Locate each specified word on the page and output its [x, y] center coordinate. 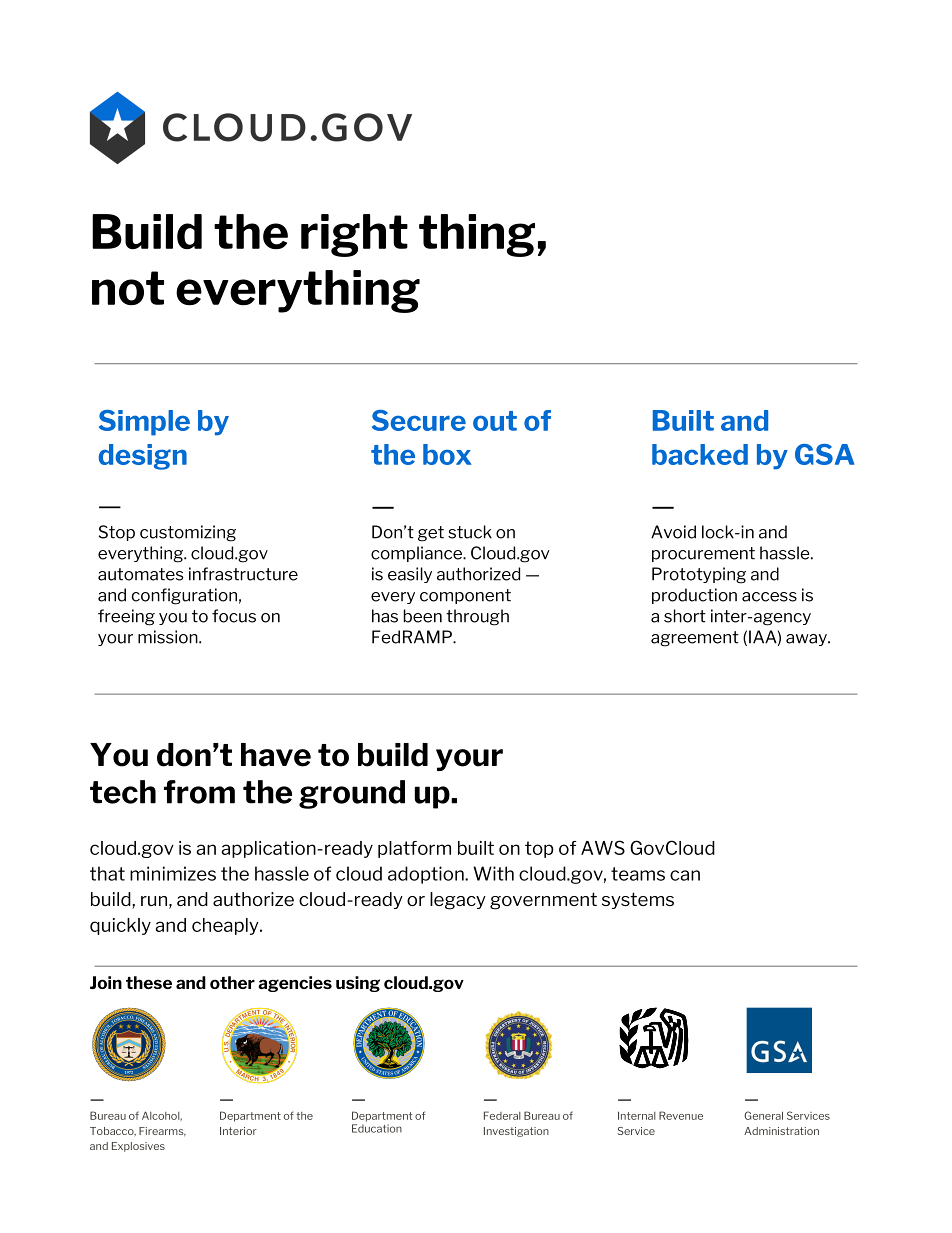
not [128, 288]
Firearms [162, 1131]
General [763, 1115]
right [354, 235]
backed [700, 454]
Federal [502, 1115]
